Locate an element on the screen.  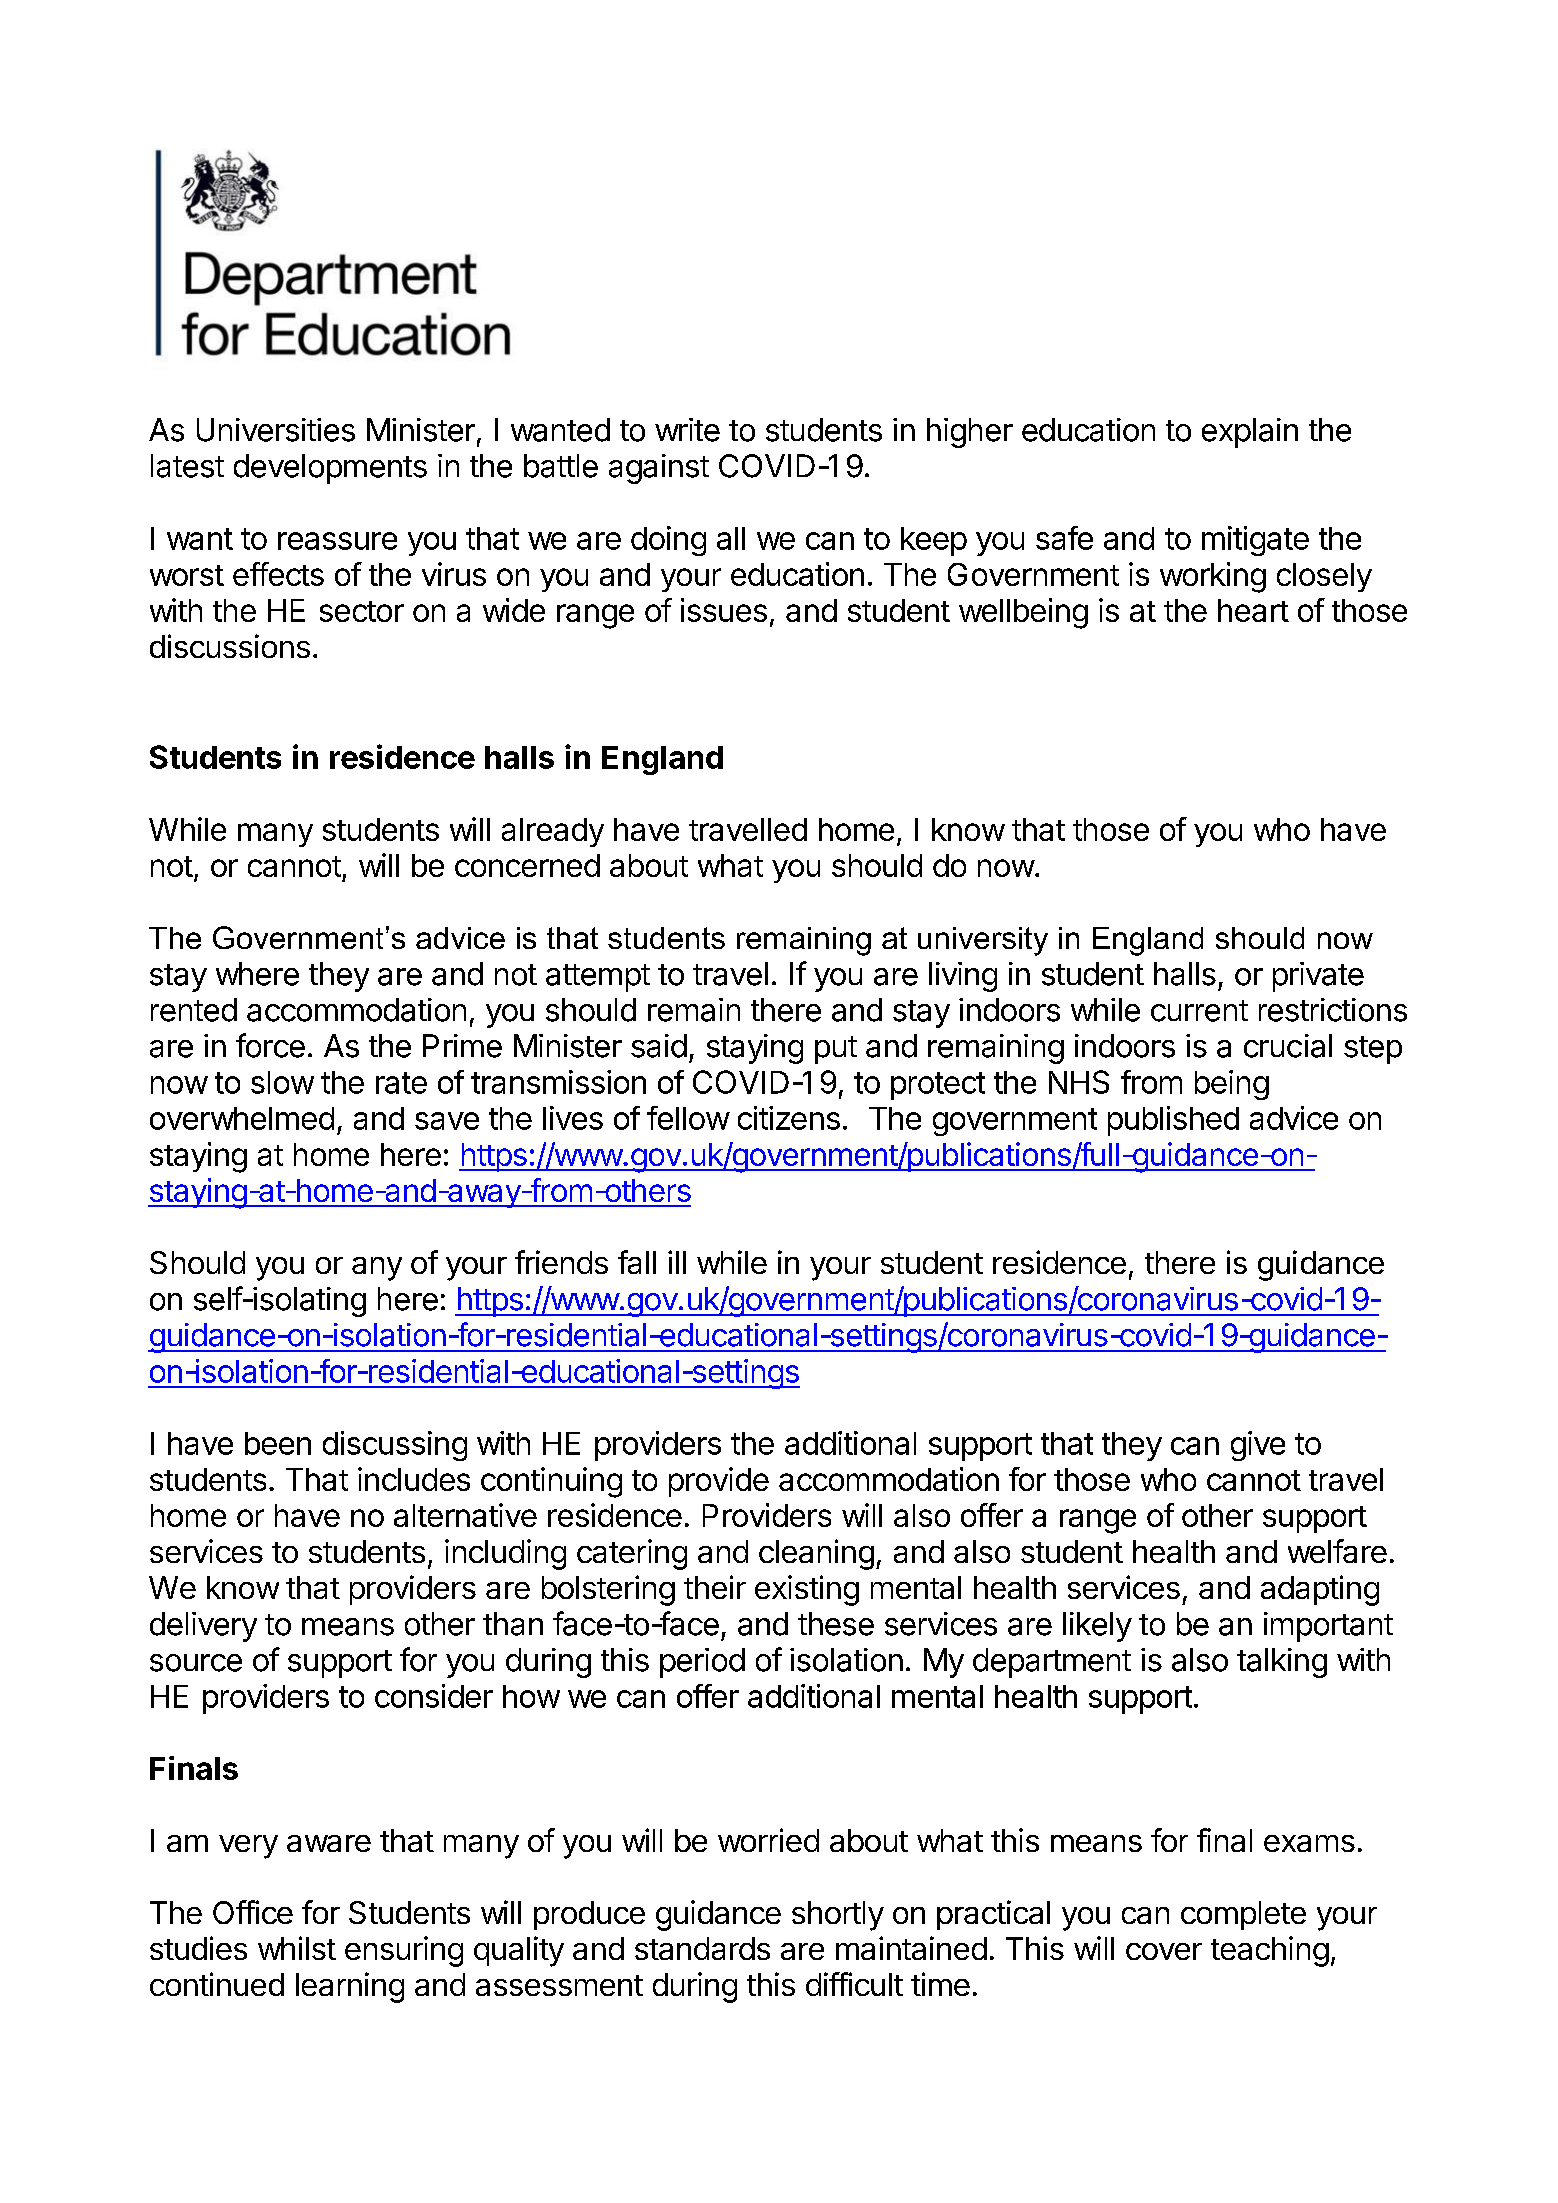
these is located at coordinates (836, 1624).
